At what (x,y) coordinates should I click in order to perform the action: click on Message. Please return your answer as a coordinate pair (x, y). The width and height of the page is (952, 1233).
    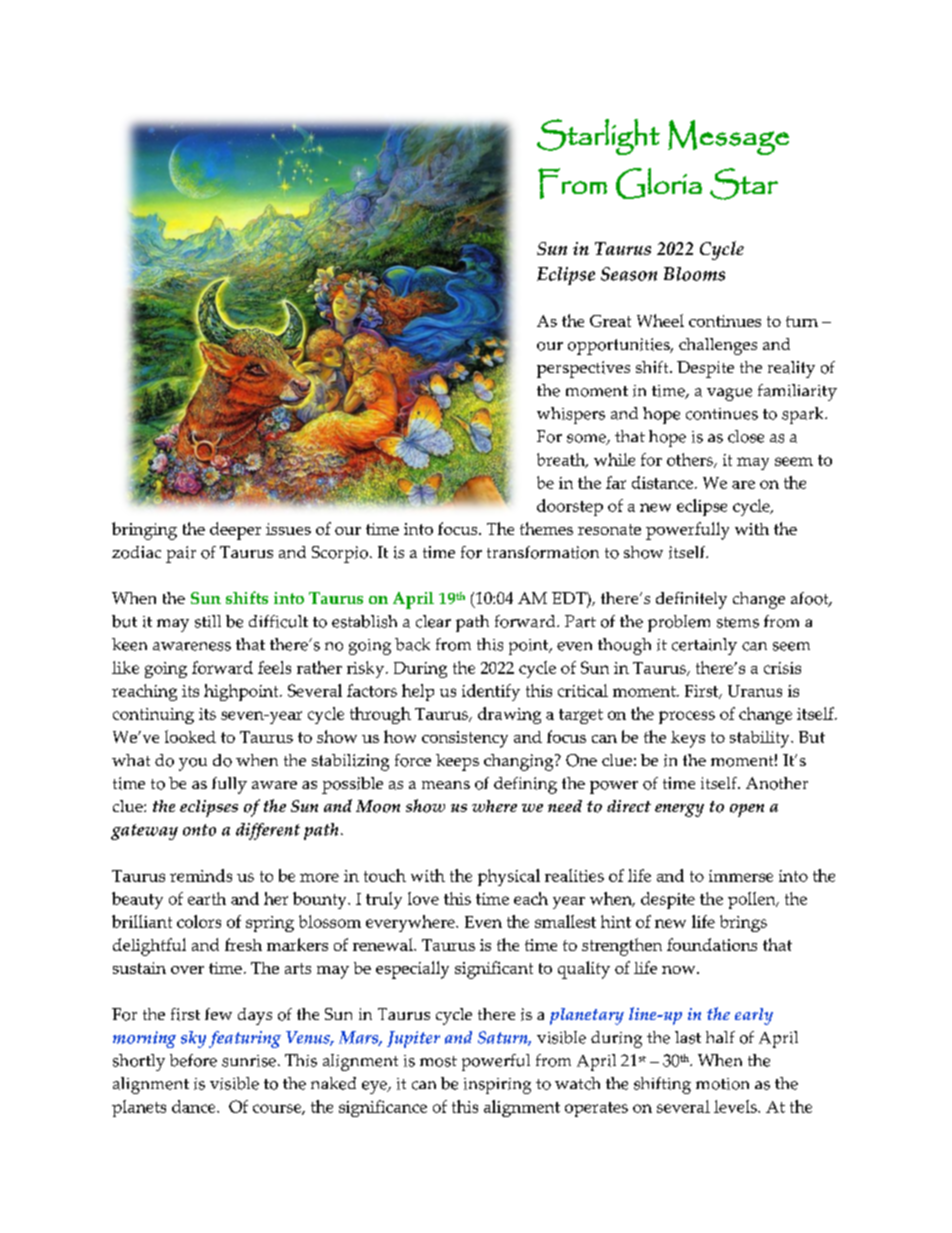
    Looking at the image, I should click on (728, 137).
